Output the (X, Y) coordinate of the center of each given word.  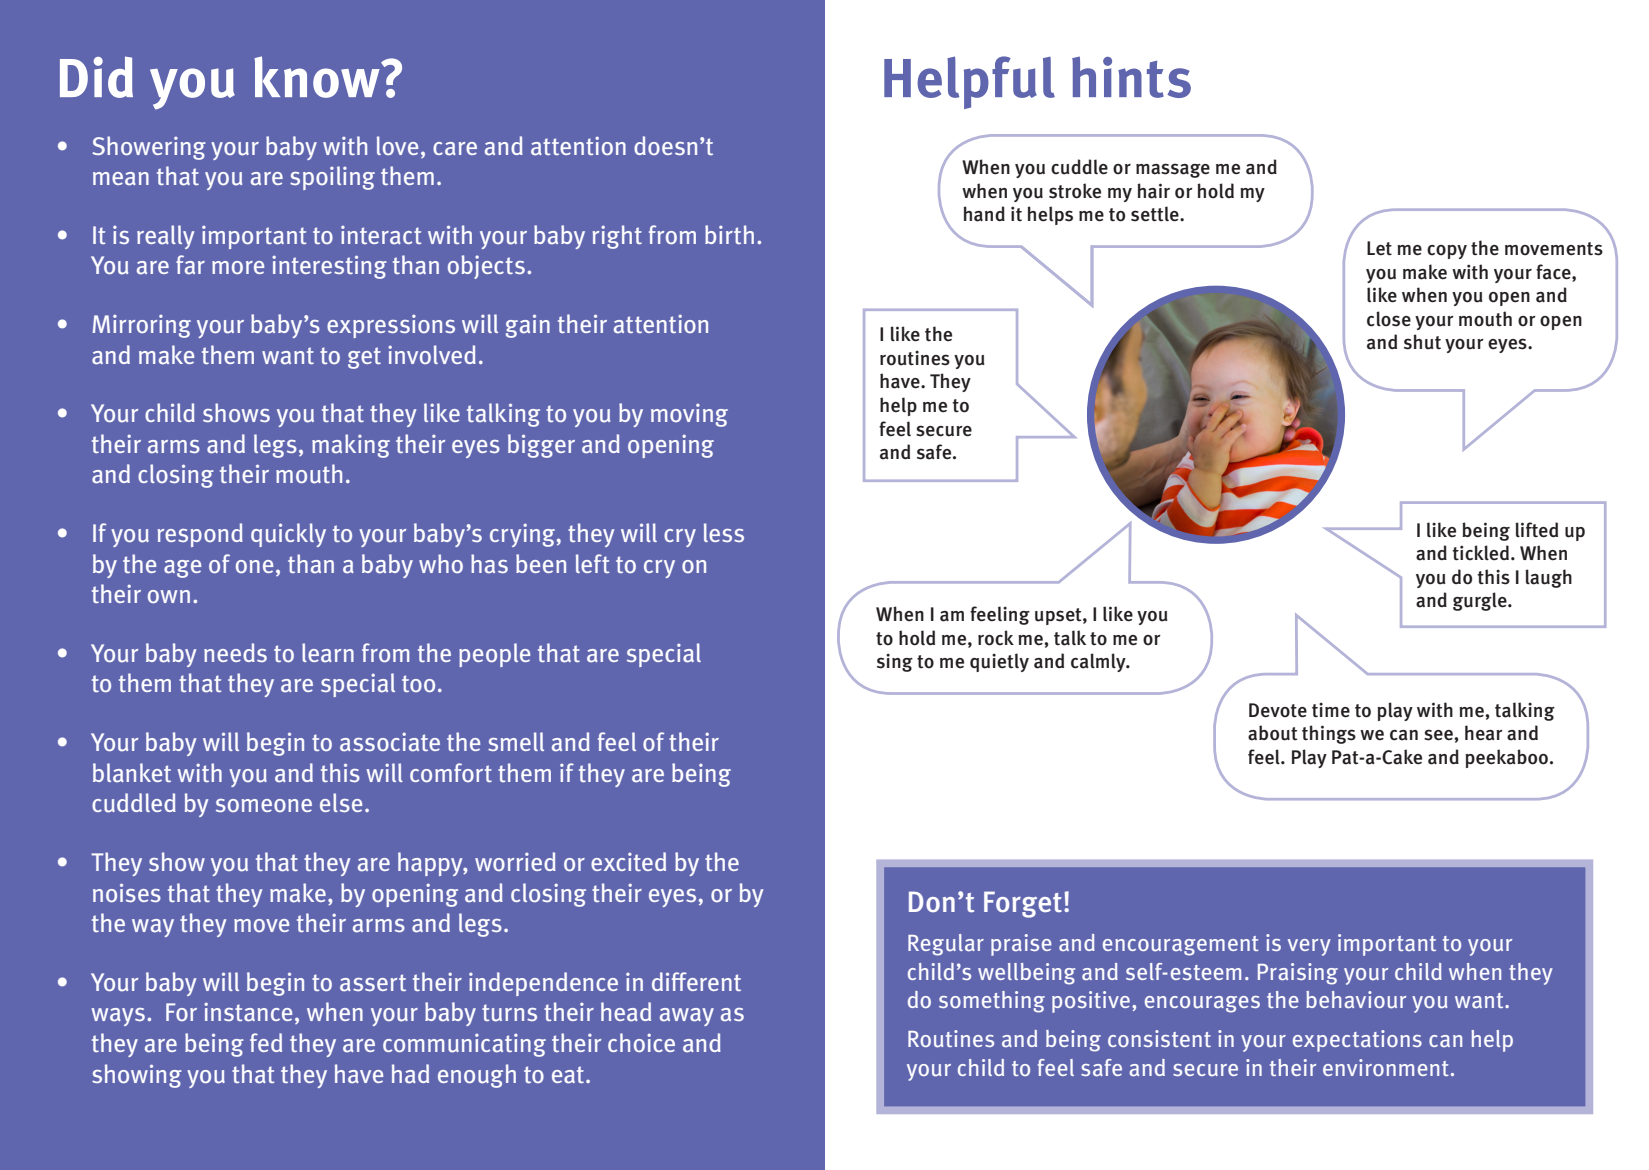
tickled (1481, 553)
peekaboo (1506, 758)
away (687, 1017)
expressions (391, 326)
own (169, 596)
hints (1131, 77)
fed (266, 1042)
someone (264, 805)
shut (1422, 342)
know (318, 77)
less (724, 532)
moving (689, 415)
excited (628, 861)
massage (1173, 170)
